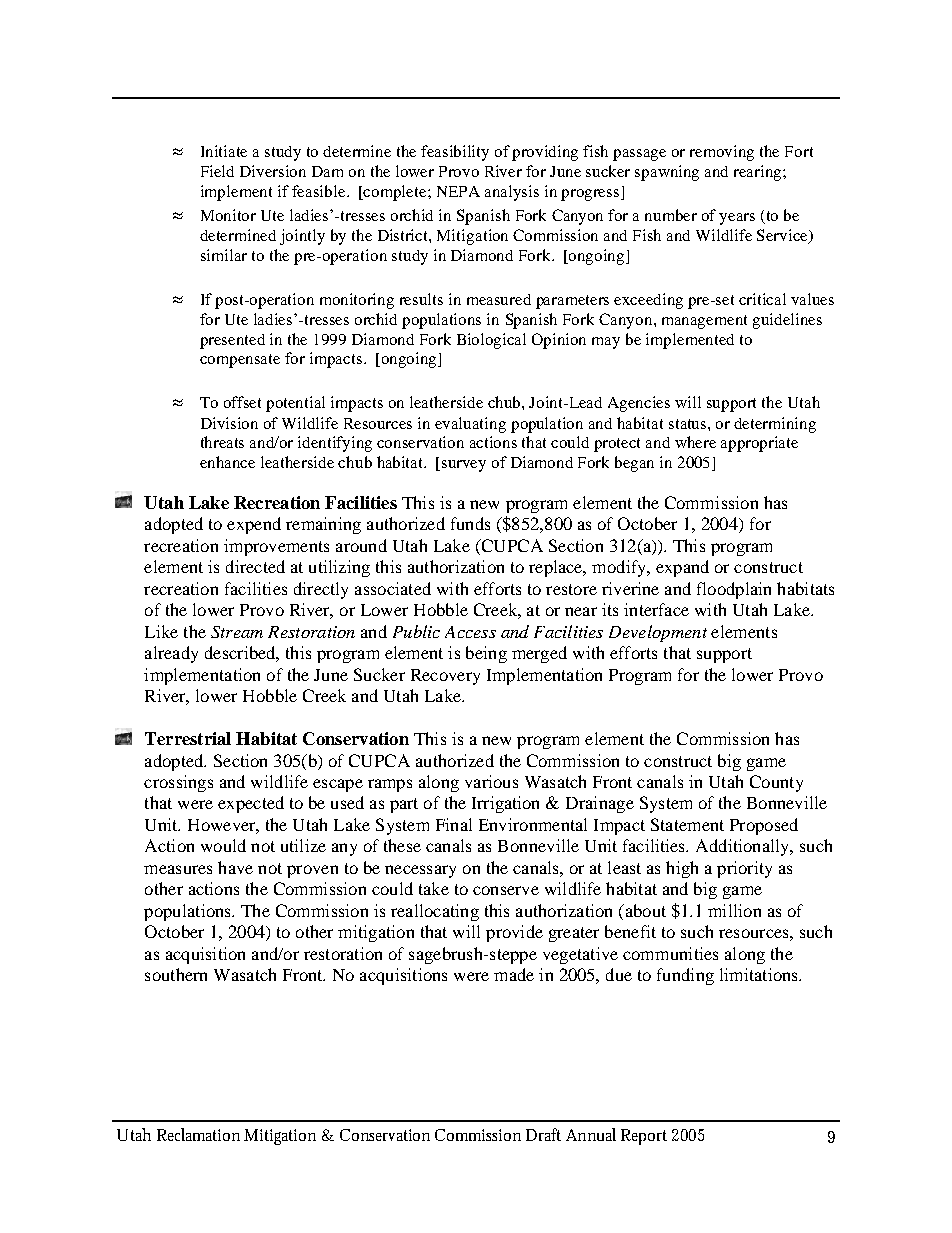 This screenshot has height=1233, width=952. I want to click on analysis, so click(512, 193).
